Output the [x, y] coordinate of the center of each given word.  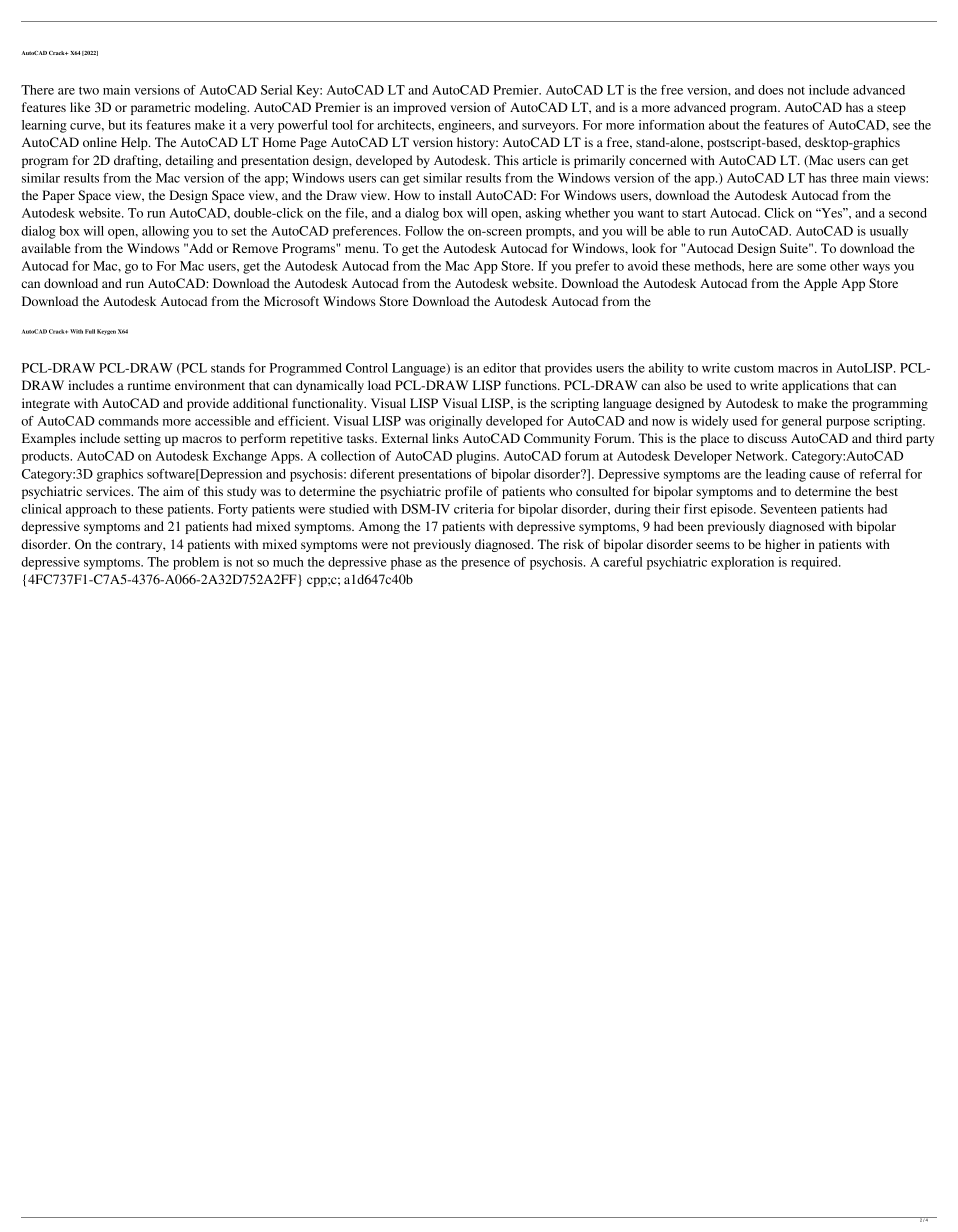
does [770, 90]
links [445, 438]
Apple [820, 284]
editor [499, 368]
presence [485, 565]
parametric [160, 108]
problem [196, 563]
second [908, 213]
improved [419, 108]
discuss [767, 438]
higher [783, 545]
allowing [165, 232]
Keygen [106, 332]
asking [543, 214]
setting [142, 439]
